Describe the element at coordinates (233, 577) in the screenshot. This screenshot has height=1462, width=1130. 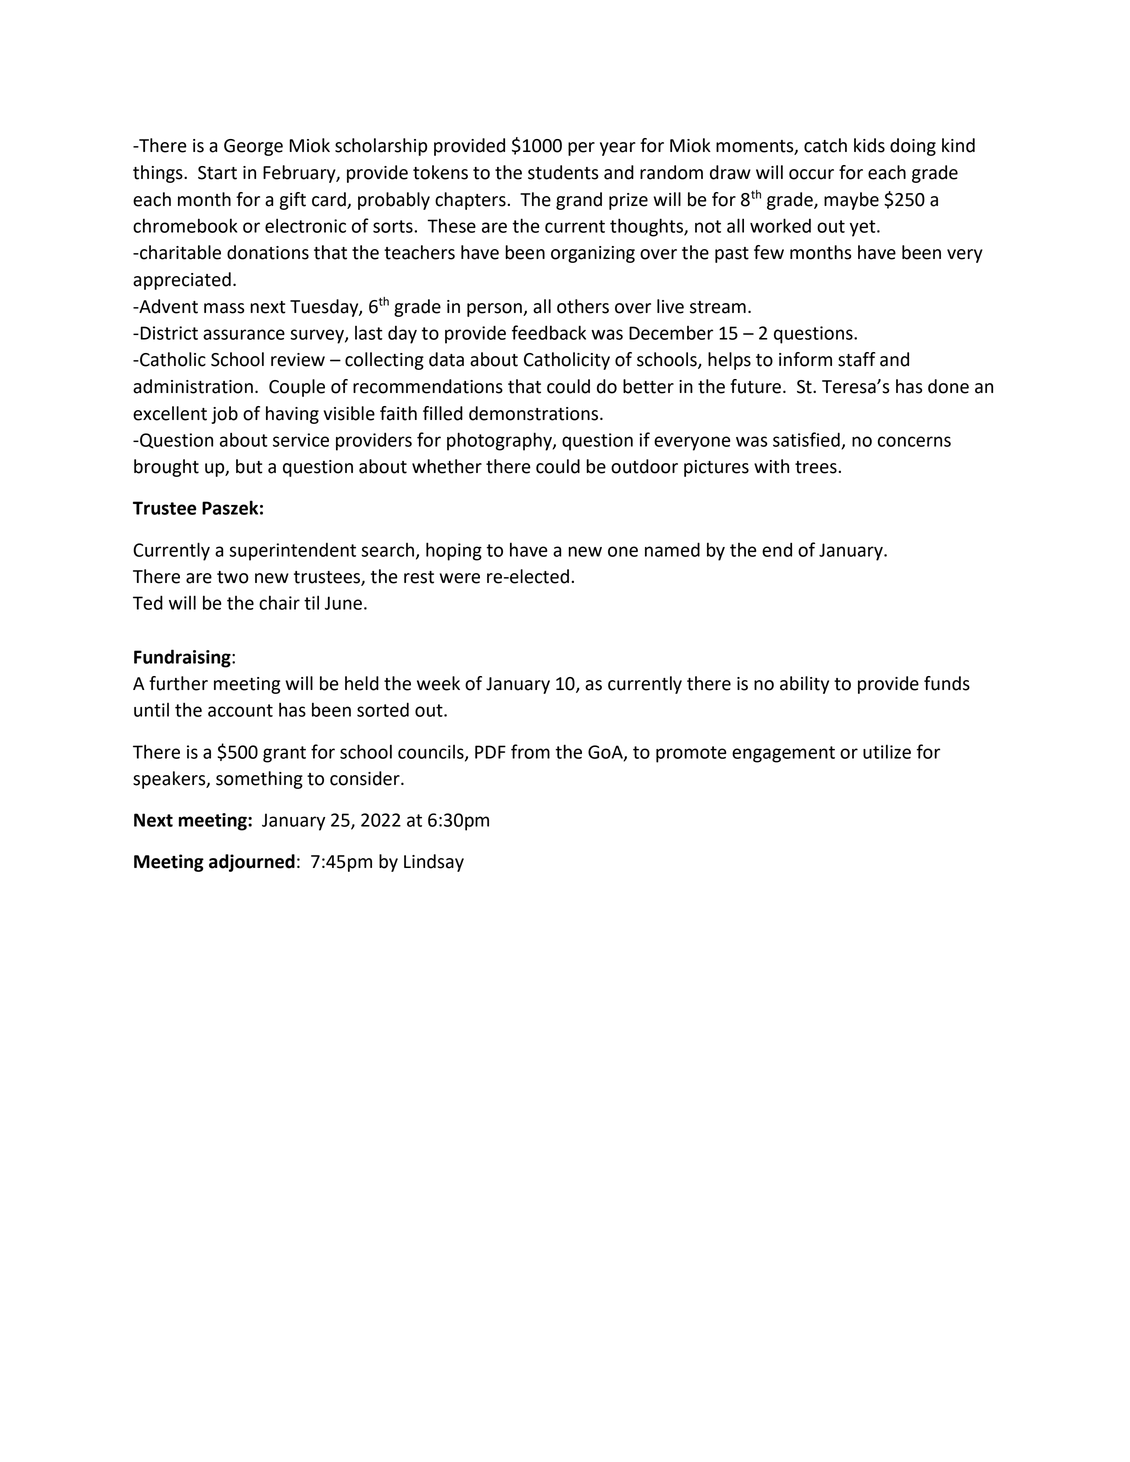
I see `two` at that location.
